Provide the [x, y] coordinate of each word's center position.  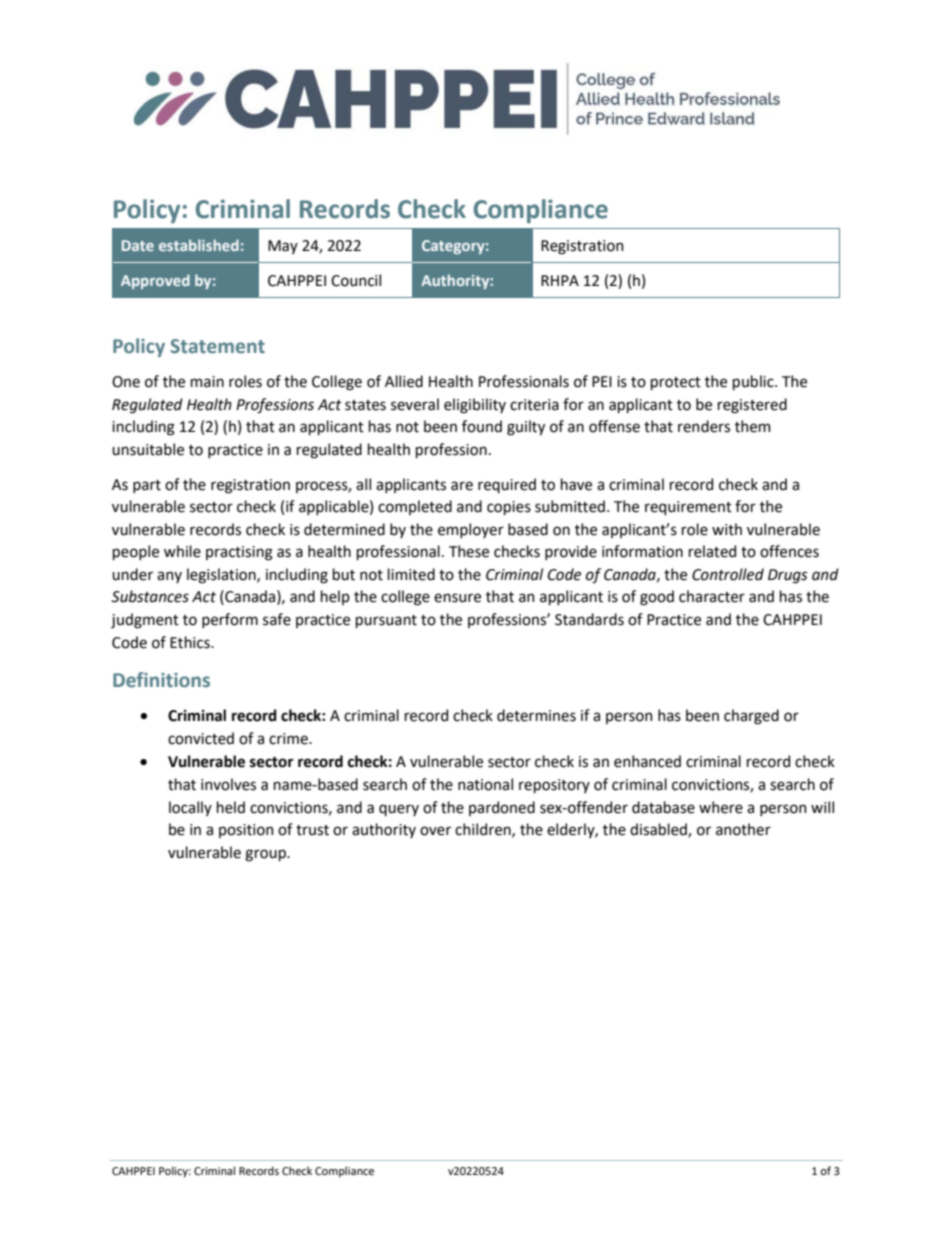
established [199, 245]
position [246, 831]
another [743, 829]
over [435, 831]
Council [356, 280]
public [754, 382]
